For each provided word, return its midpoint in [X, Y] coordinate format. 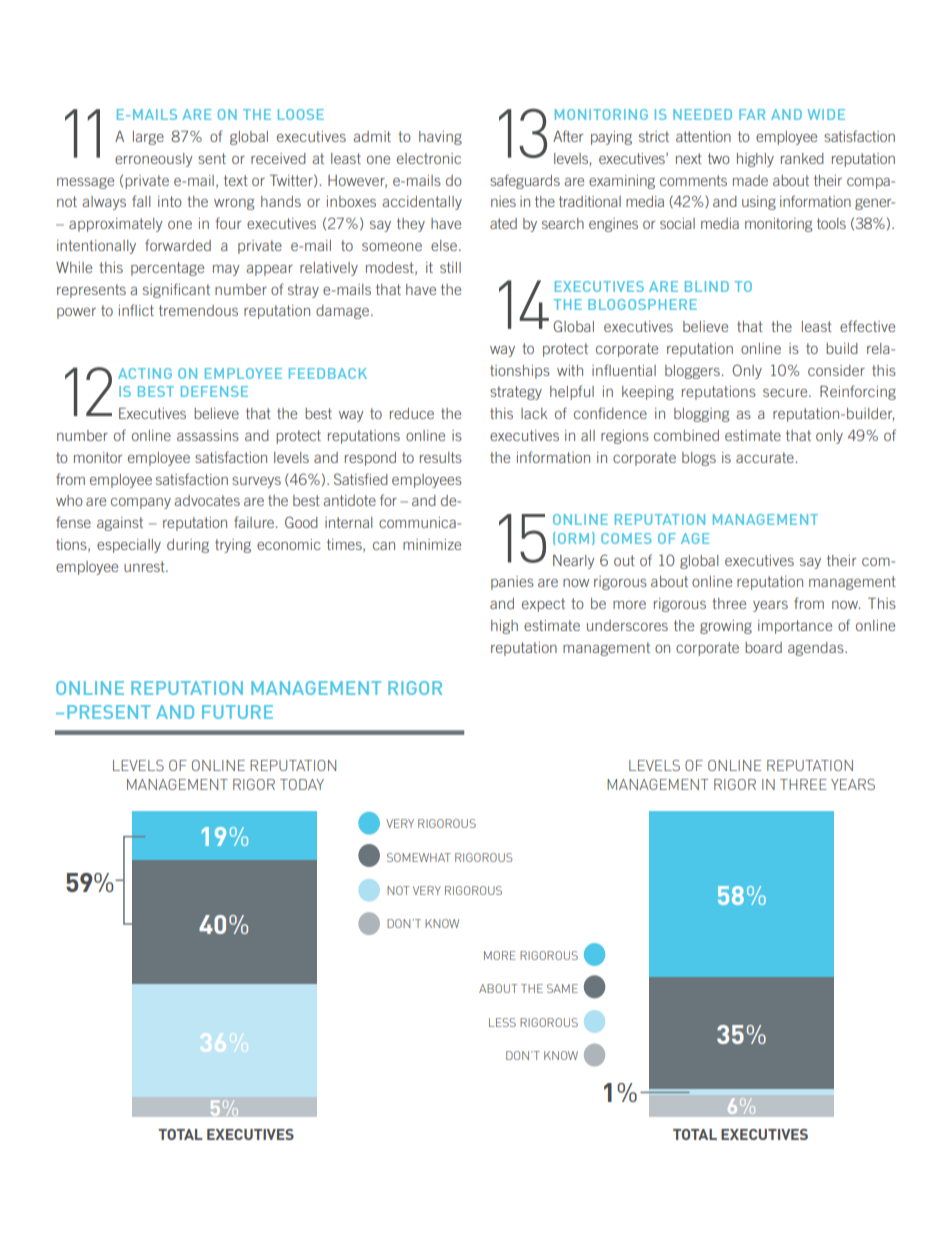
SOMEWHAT [419, 857]
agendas [817, 649]
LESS [502, 1022]
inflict [136, 310]
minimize [432, 544]
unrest [145, 566]
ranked [802, 158]
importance [795, 627]
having [440, 138]
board [763, 647]
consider [836, 370]
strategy [516, 393]
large [148, 138]
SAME [562, 988]
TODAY [302, 784]
